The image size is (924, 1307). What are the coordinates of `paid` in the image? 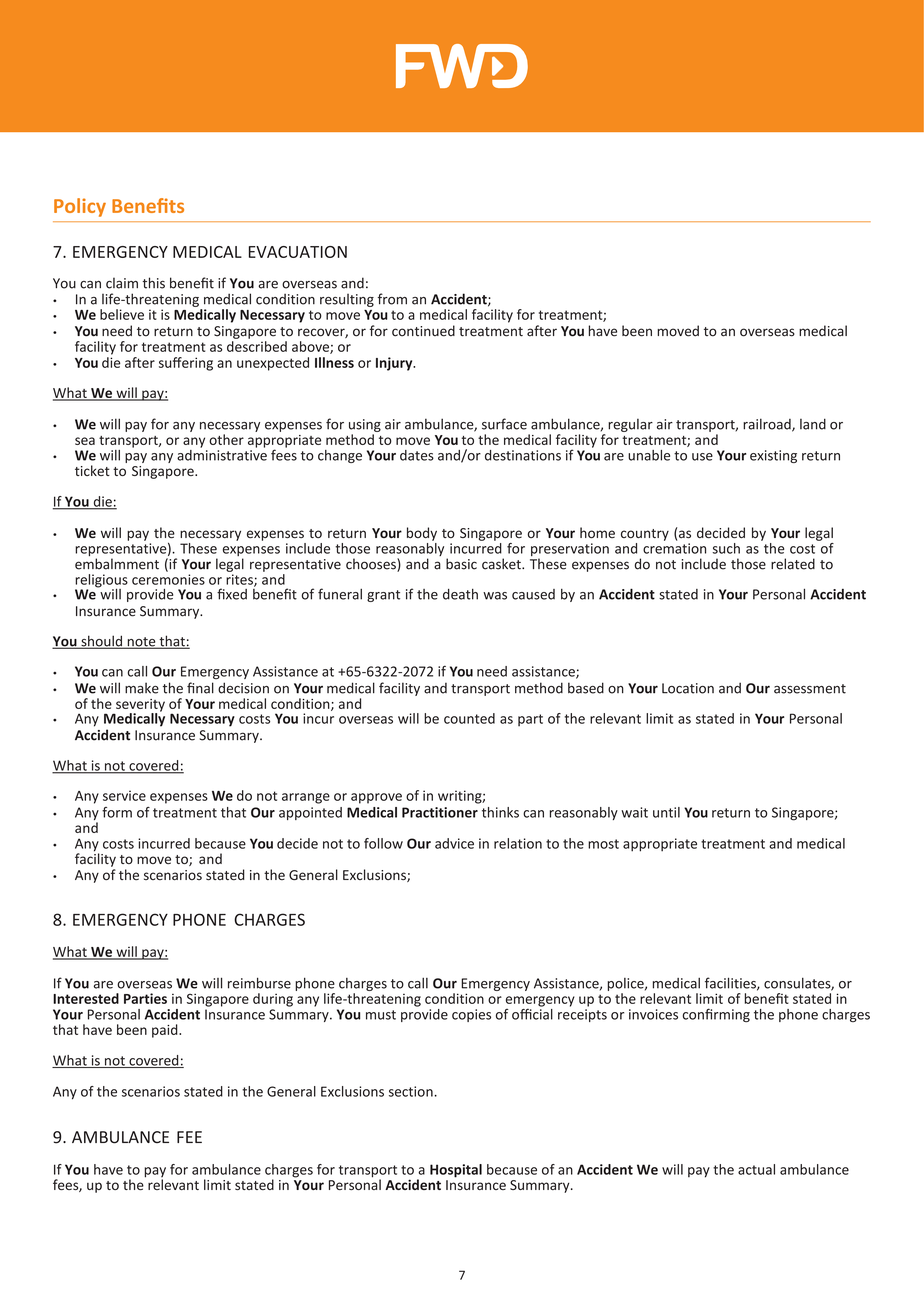 It's located at (166, 1031).
